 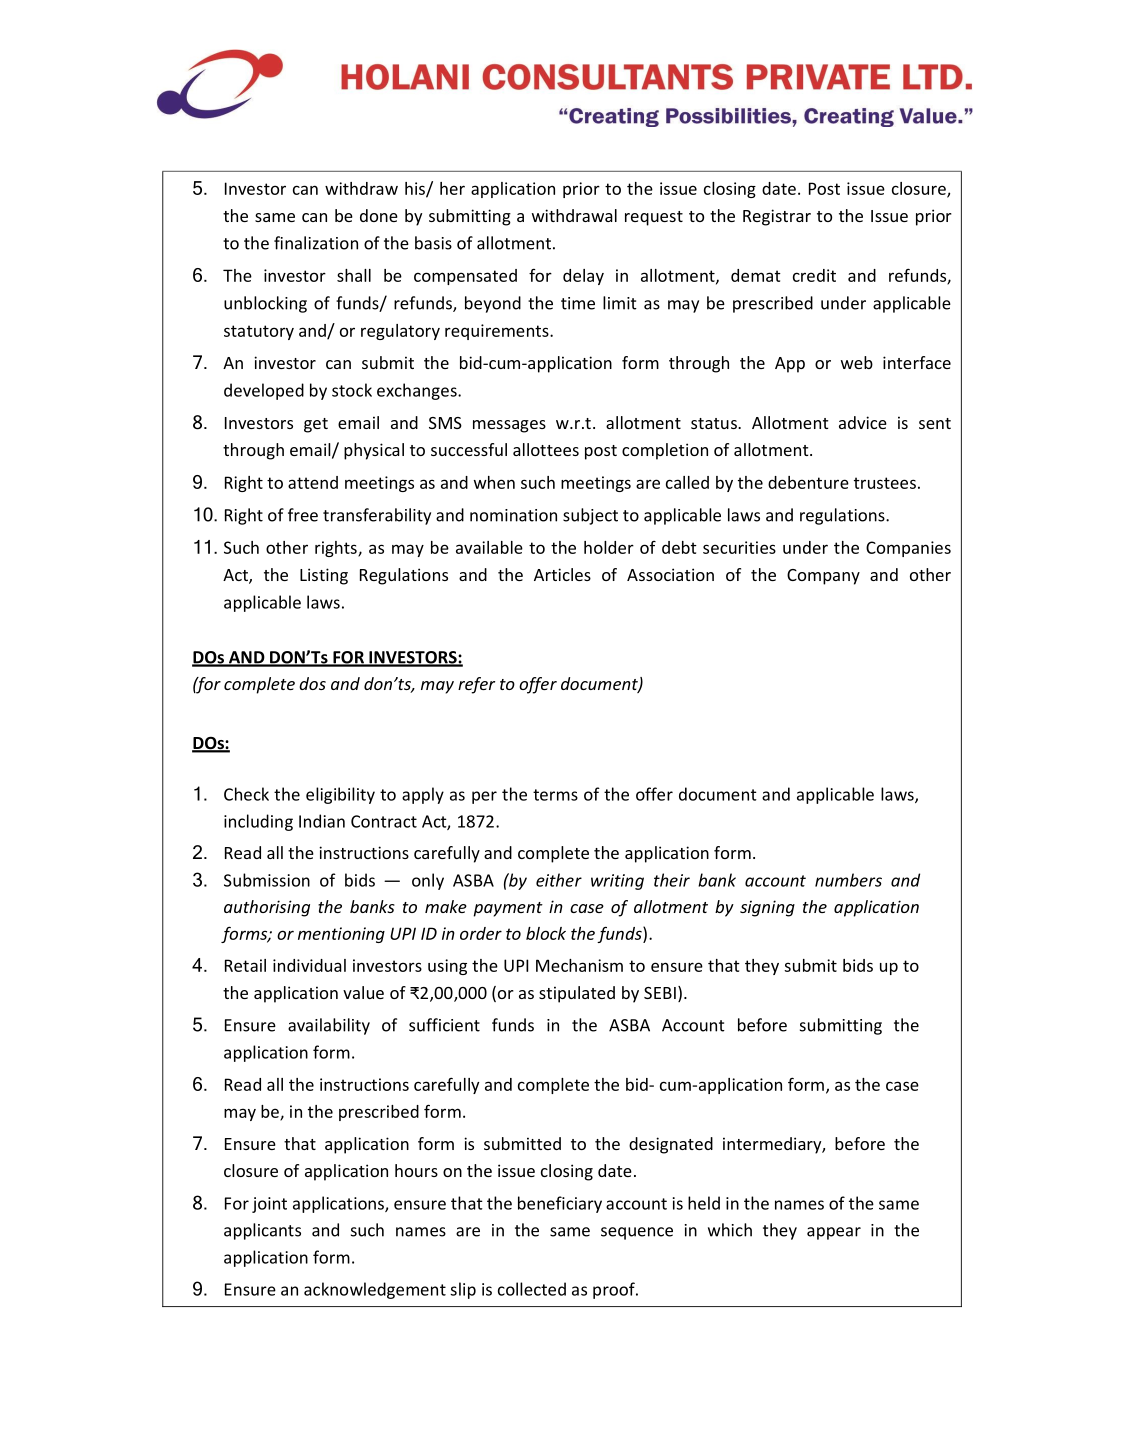 I want to click on finalization, so click(x=316, y=243).
